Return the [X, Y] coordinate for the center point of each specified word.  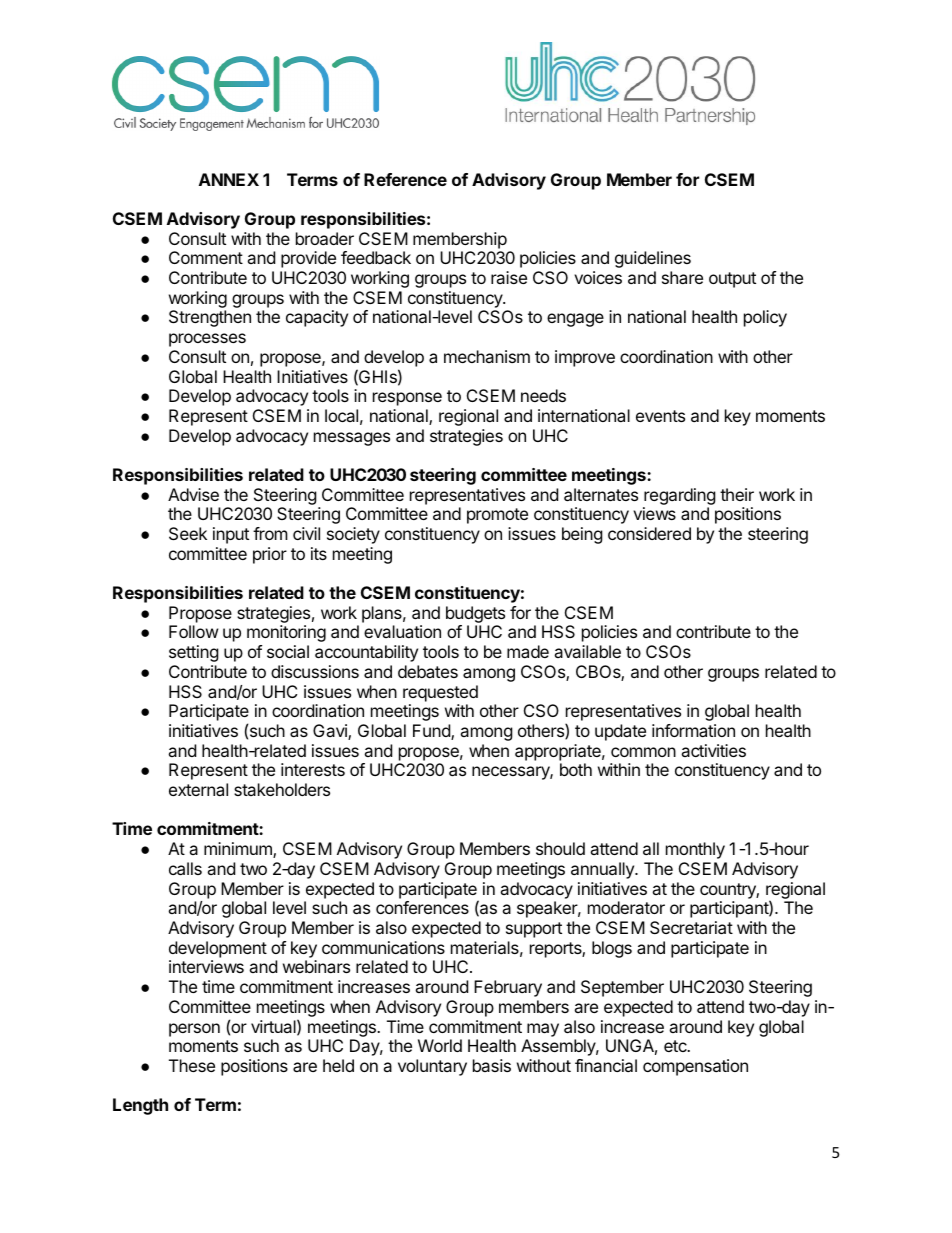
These [192, 1065]
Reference [405, 179]
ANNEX [229, 179]
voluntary [432, 1067]
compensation [695, 1067]
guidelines [653, 259]
